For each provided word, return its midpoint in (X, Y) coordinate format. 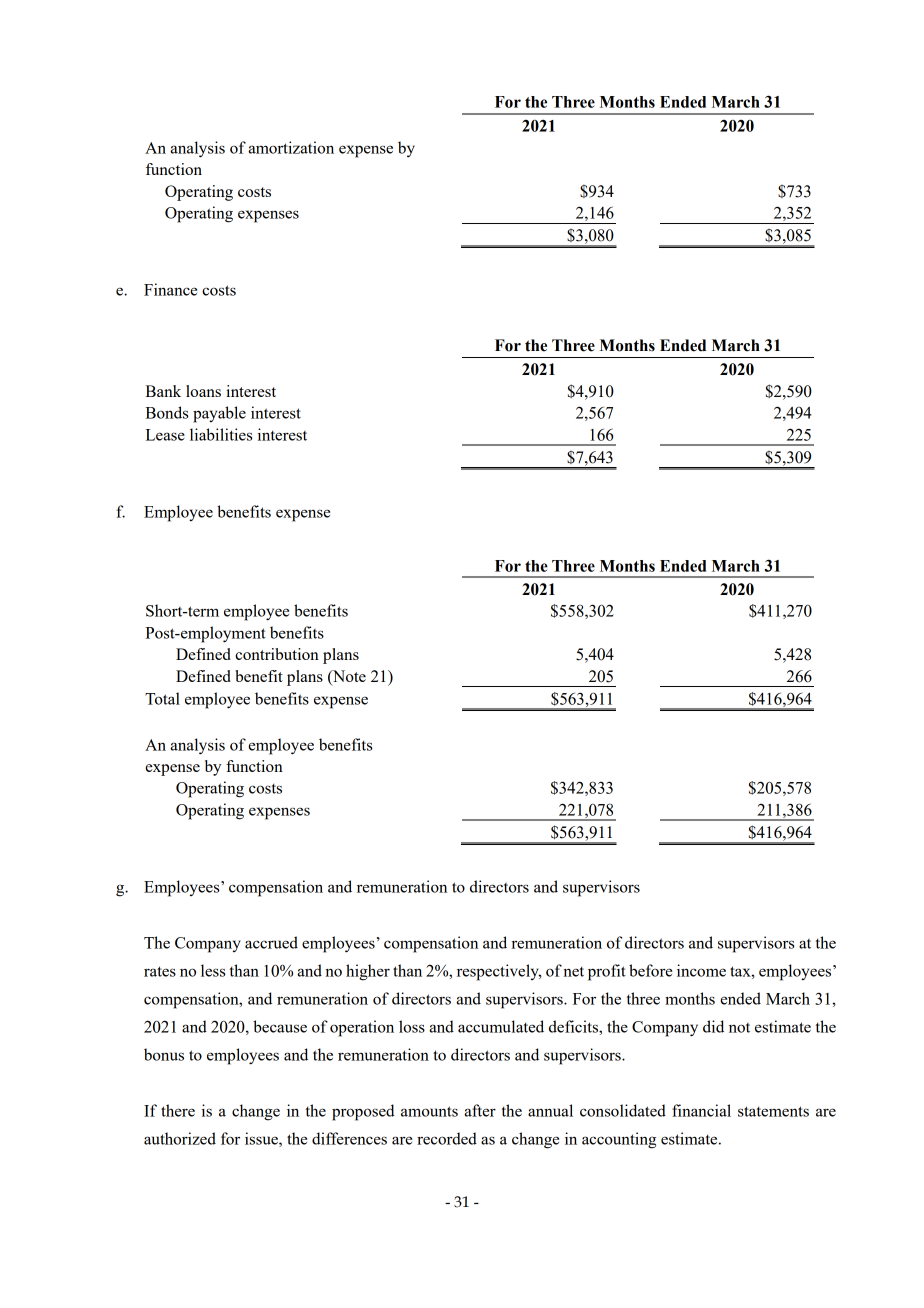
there (178, 1110)
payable (219, 414)
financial (701, 1110)
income (701, 970)
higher (368, 972)
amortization (291, 147)
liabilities (221, 434)
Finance (170, 289)
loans (203, 391)
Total (162, 698)
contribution (277, 654)
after (480, 1110)
